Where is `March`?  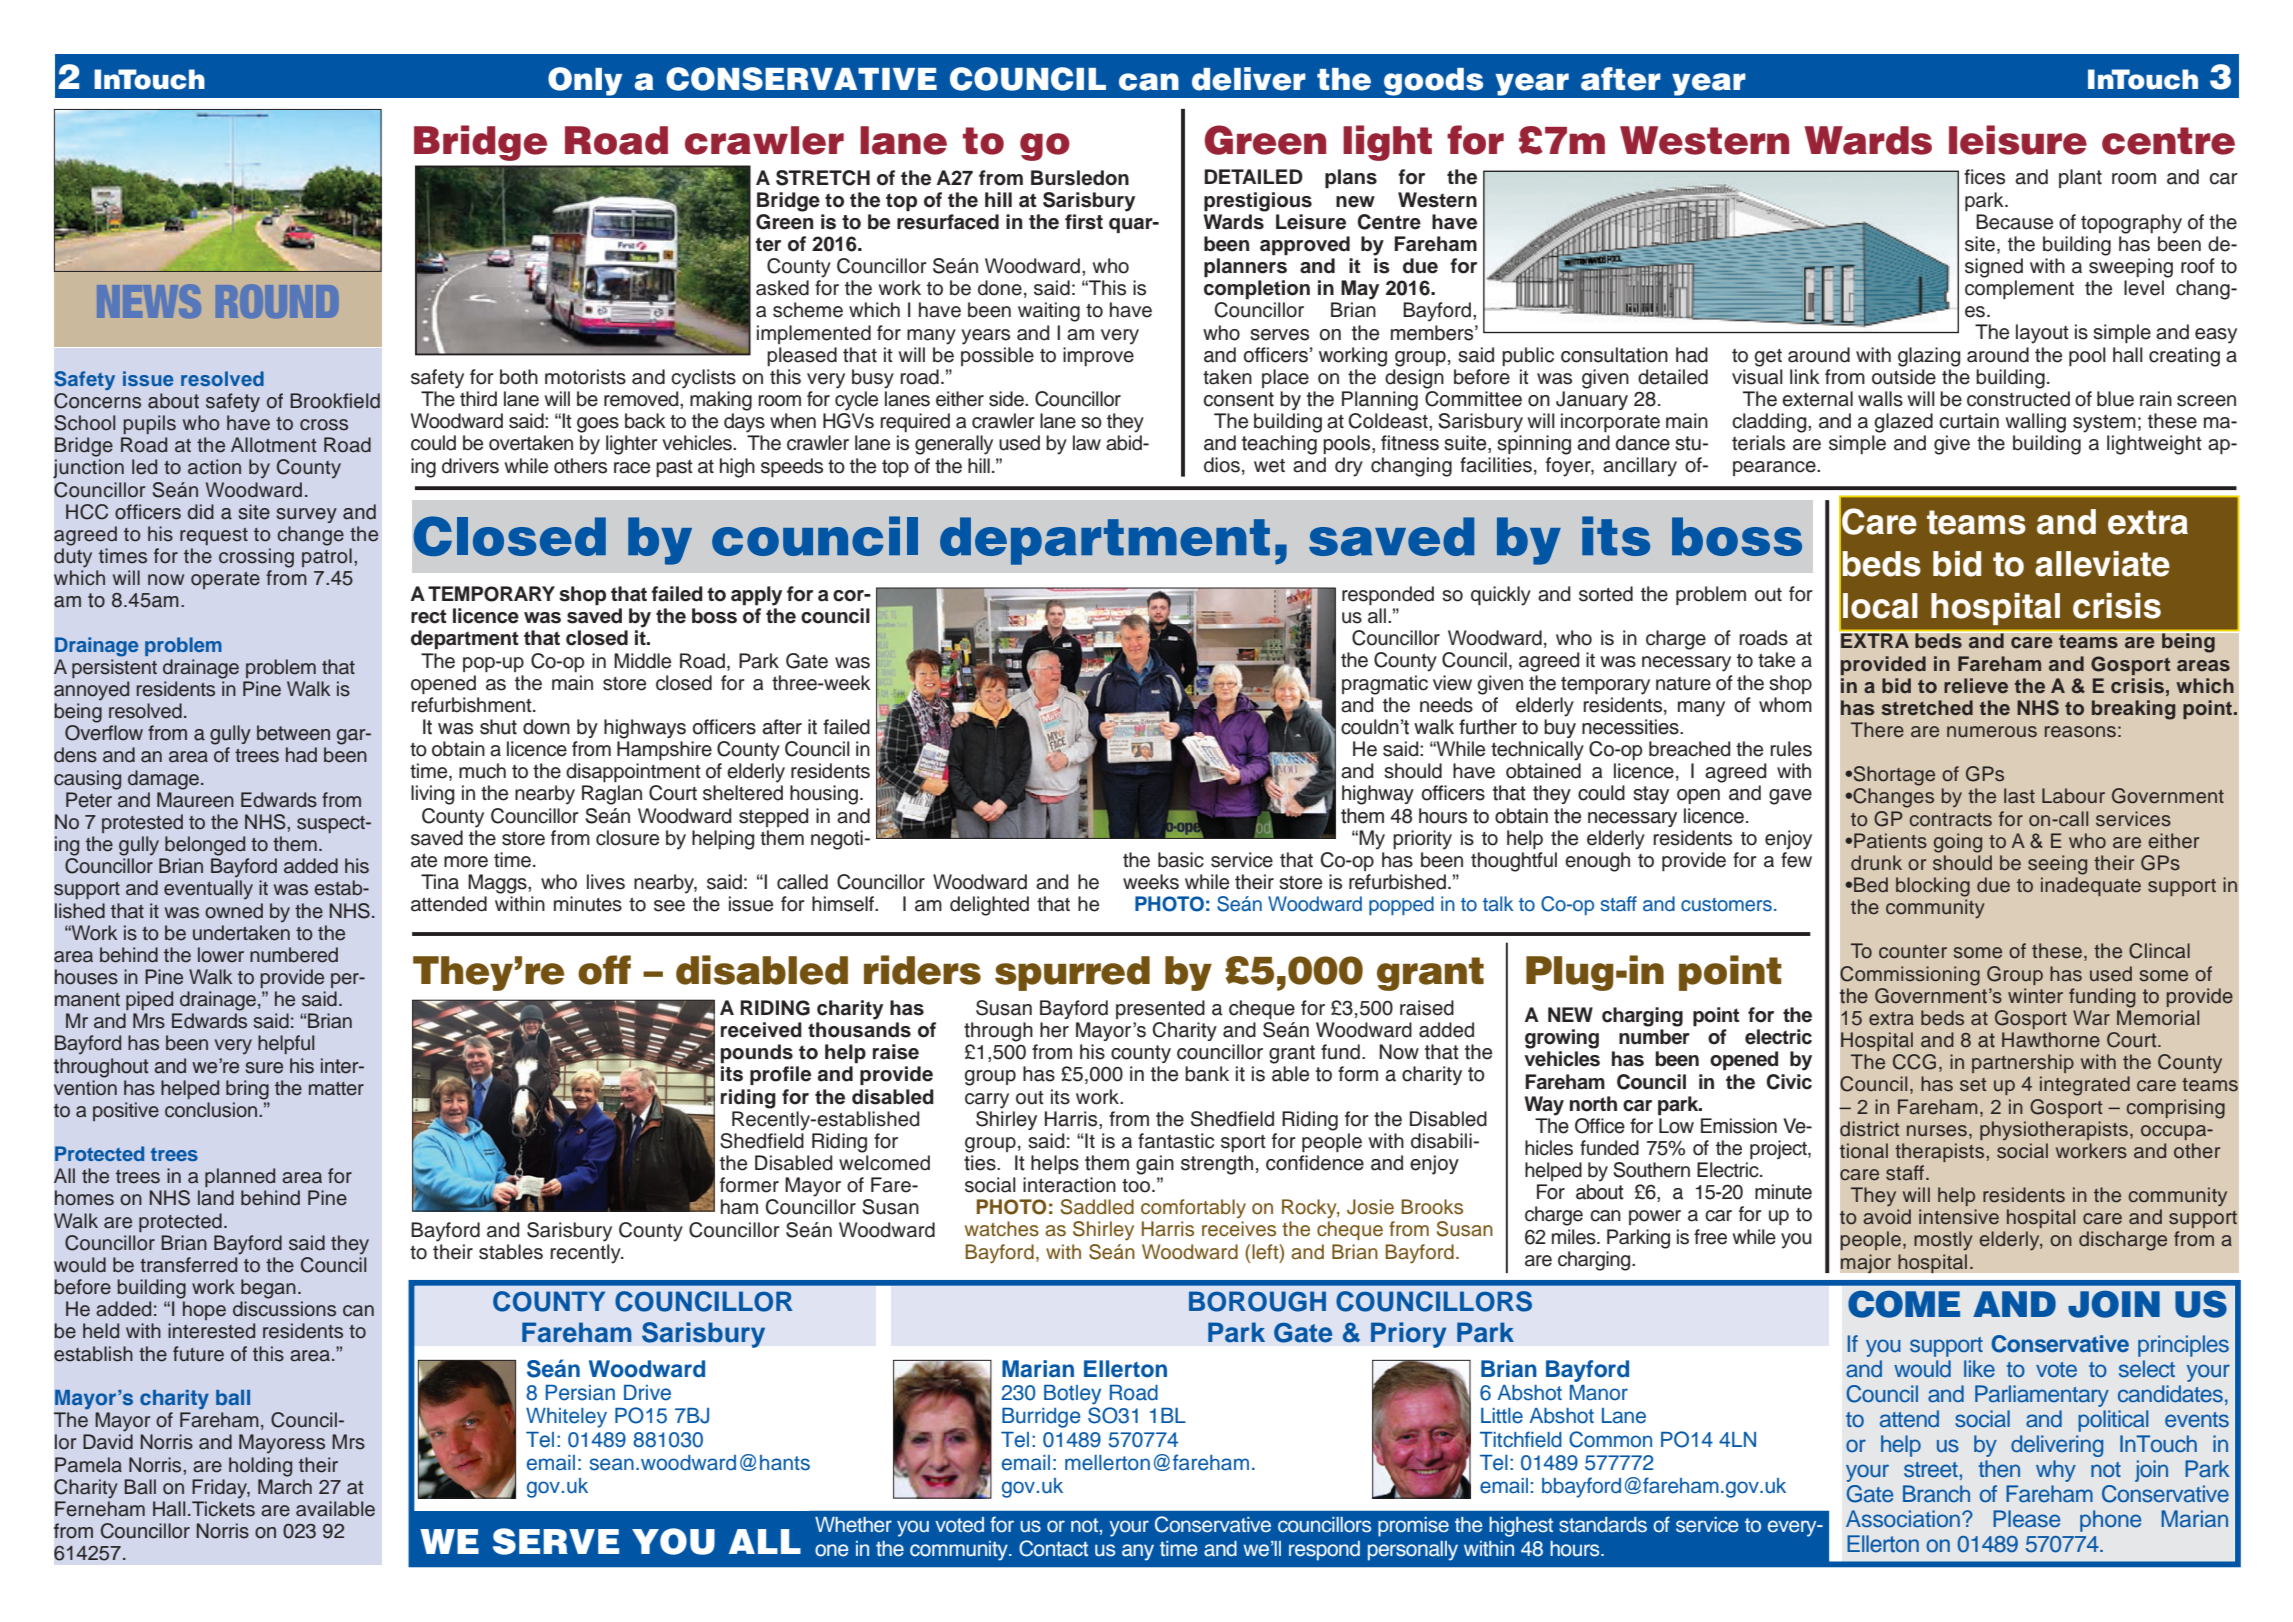
March is located at coordinates (285, 1487).
